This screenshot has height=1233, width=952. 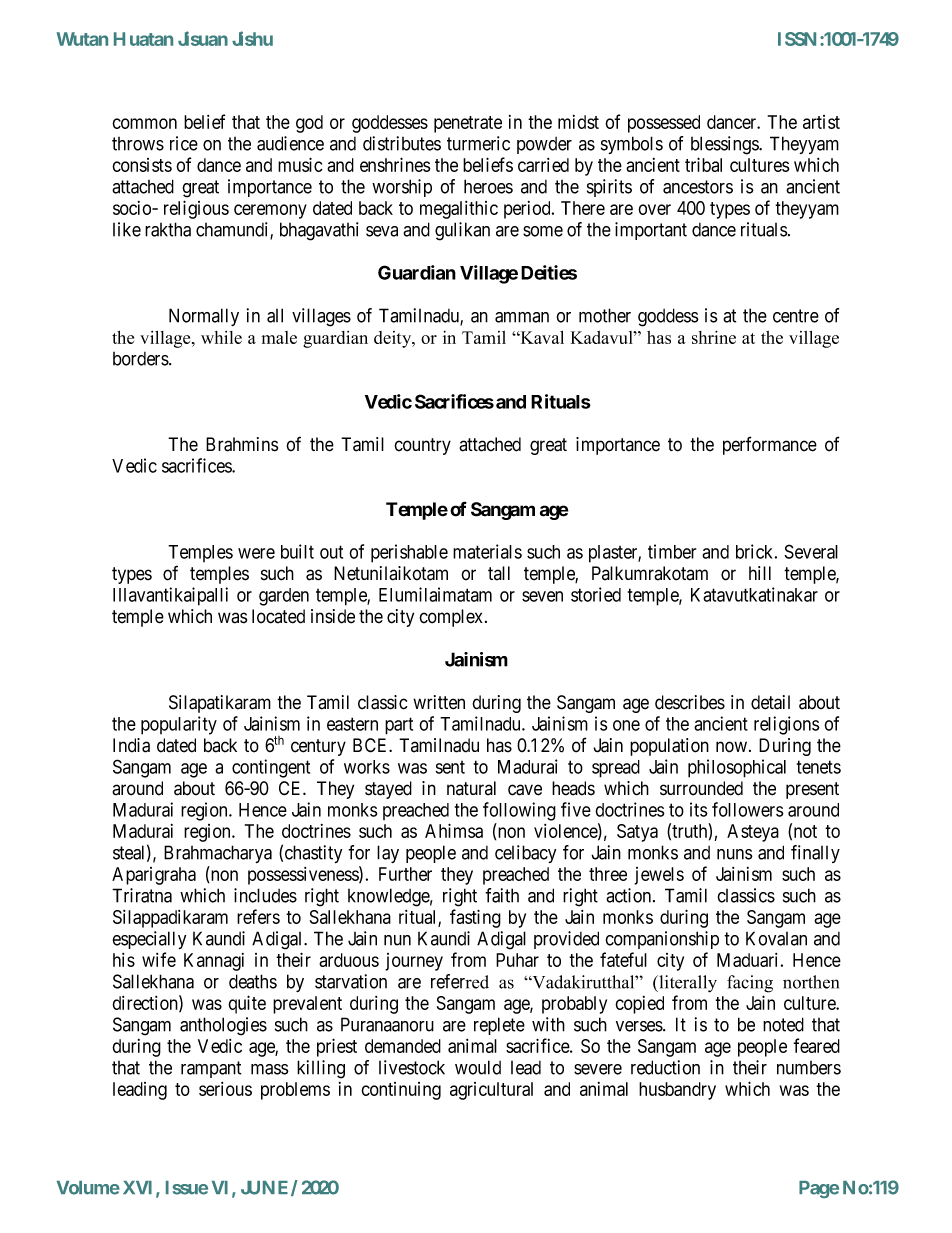 What do you see at coordinates (478, 143) in the screenshot?
I see `turmeric` at bounding box center [478, 143].
